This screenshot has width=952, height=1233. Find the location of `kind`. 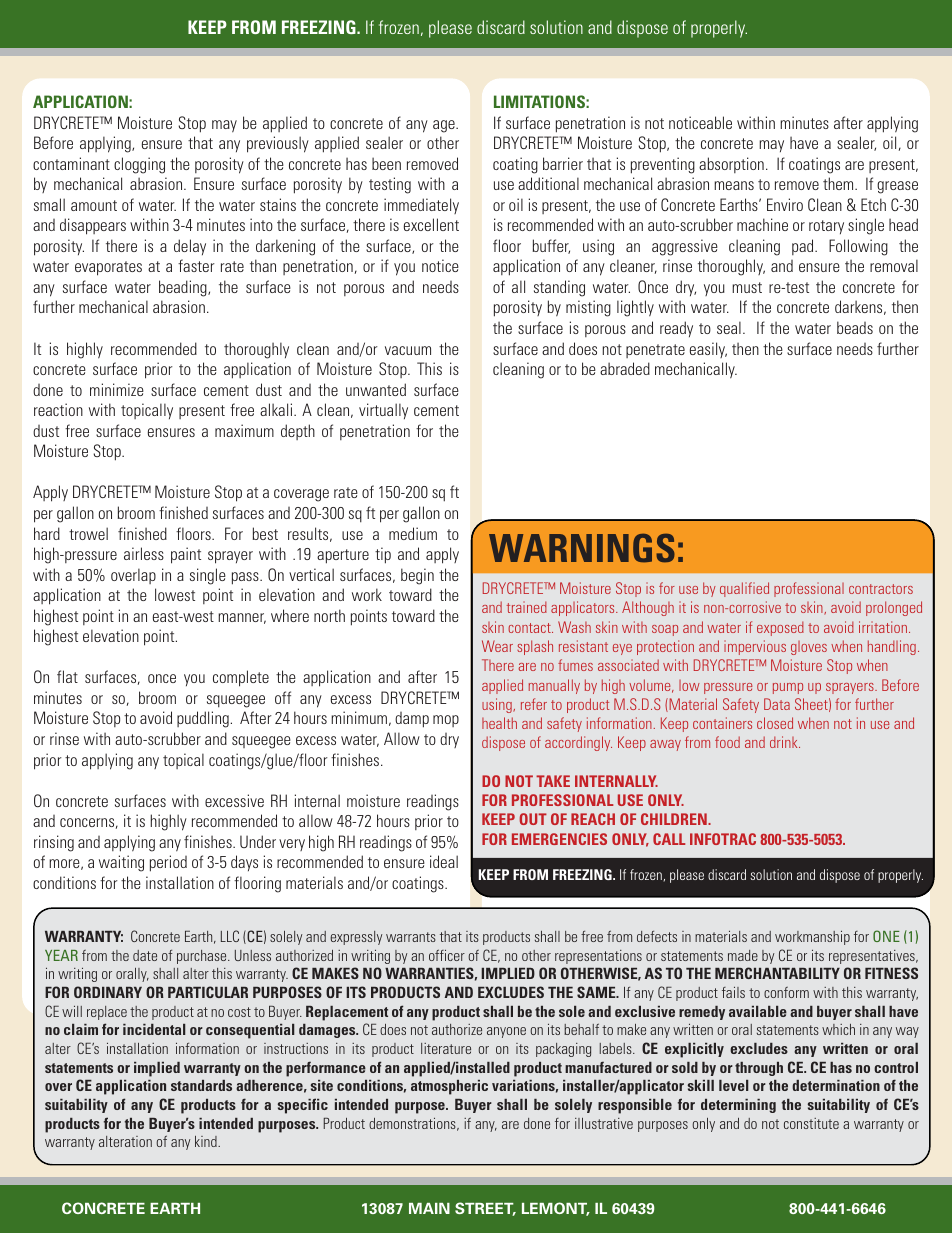

kind is located at coordinates (207, 1141).
